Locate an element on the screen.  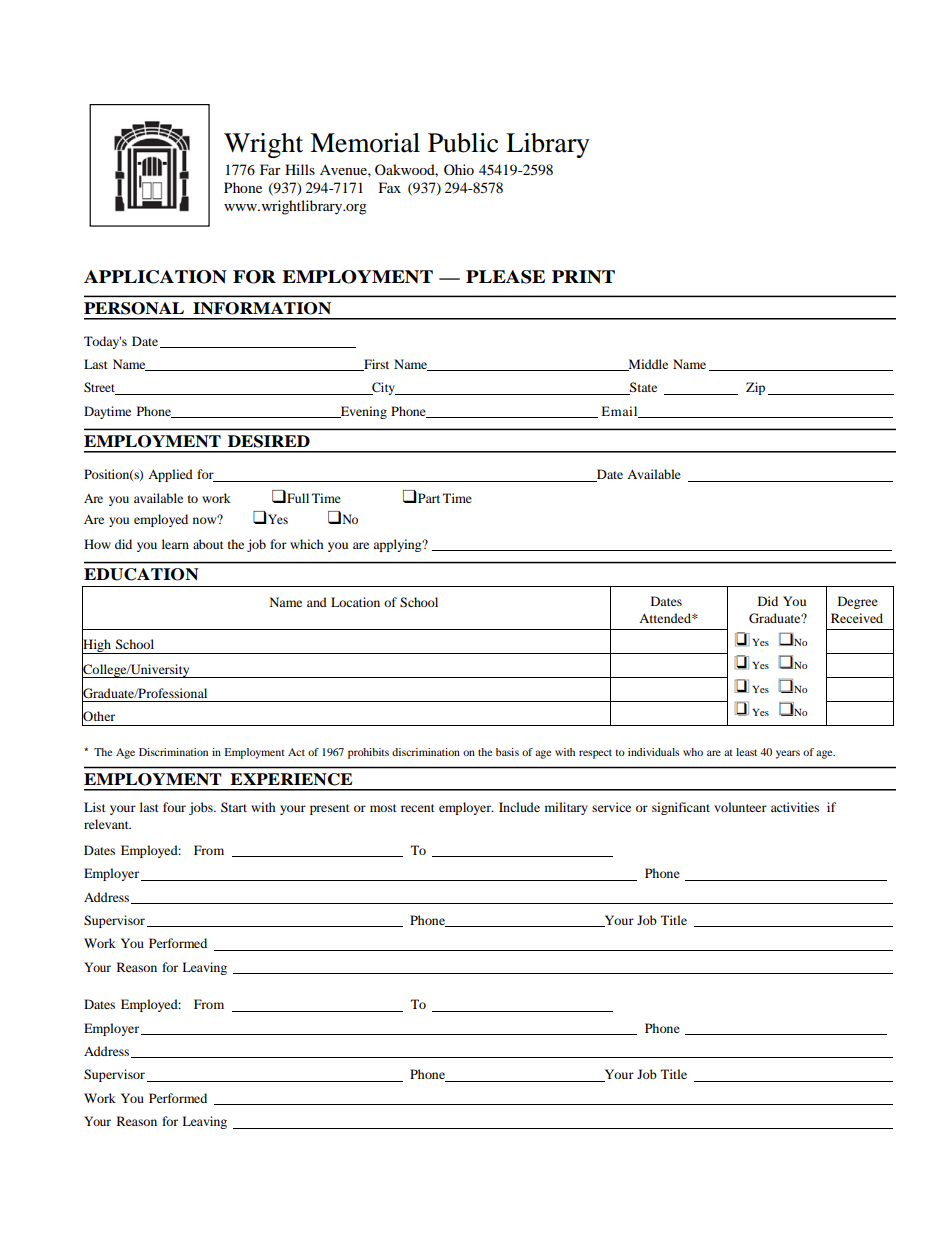
four is located at coordinates (174, 807).
